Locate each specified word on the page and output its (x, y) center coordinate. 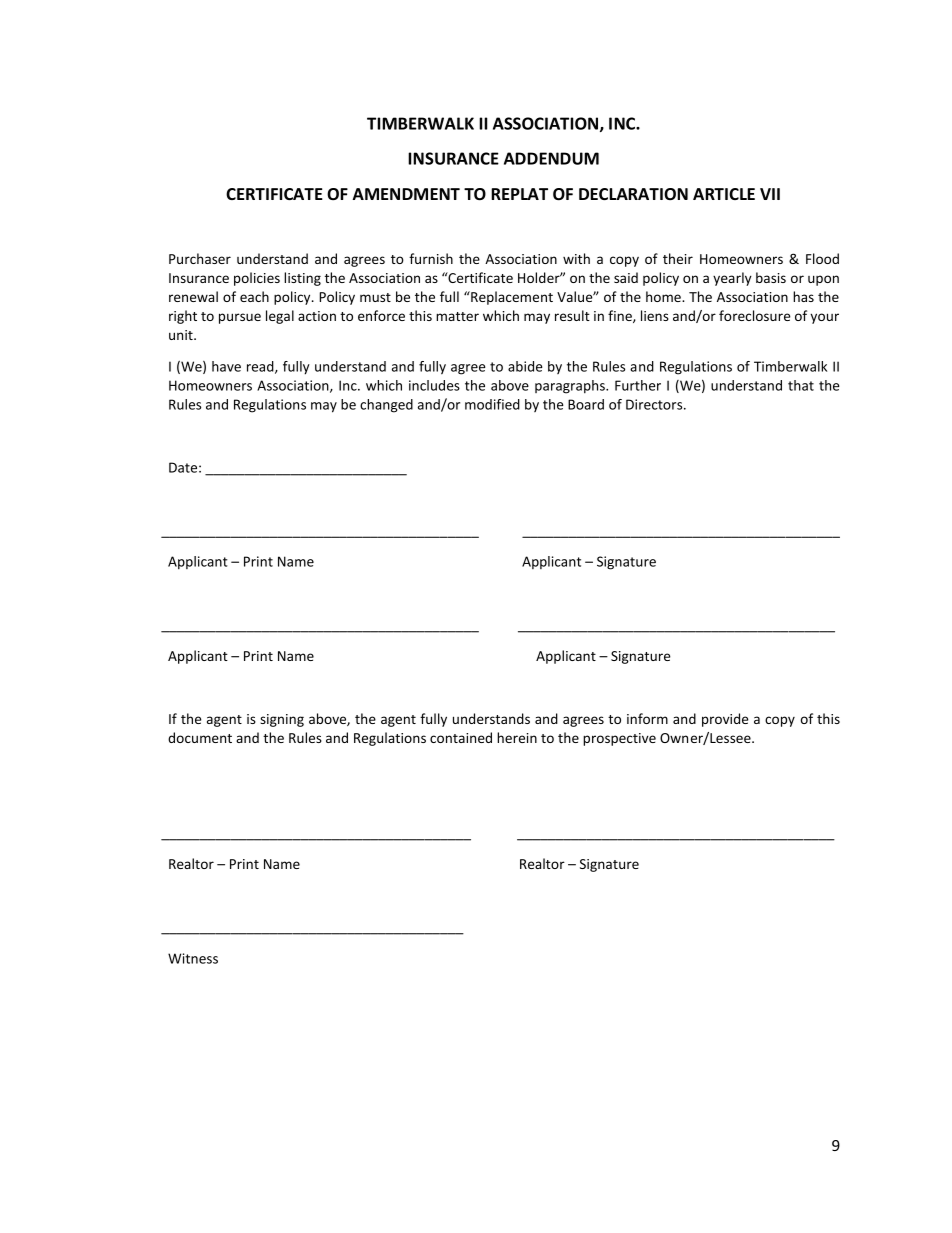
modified (492, 404)
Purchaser (200, 258)
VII (770, 194)
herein (517, 737)
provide (725, 720)
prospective (619, 739)
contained (461, 737)
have (226, 366)
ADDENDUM (551, 158)
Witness (193, 958)
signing (282, 720)
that (801, 385)
